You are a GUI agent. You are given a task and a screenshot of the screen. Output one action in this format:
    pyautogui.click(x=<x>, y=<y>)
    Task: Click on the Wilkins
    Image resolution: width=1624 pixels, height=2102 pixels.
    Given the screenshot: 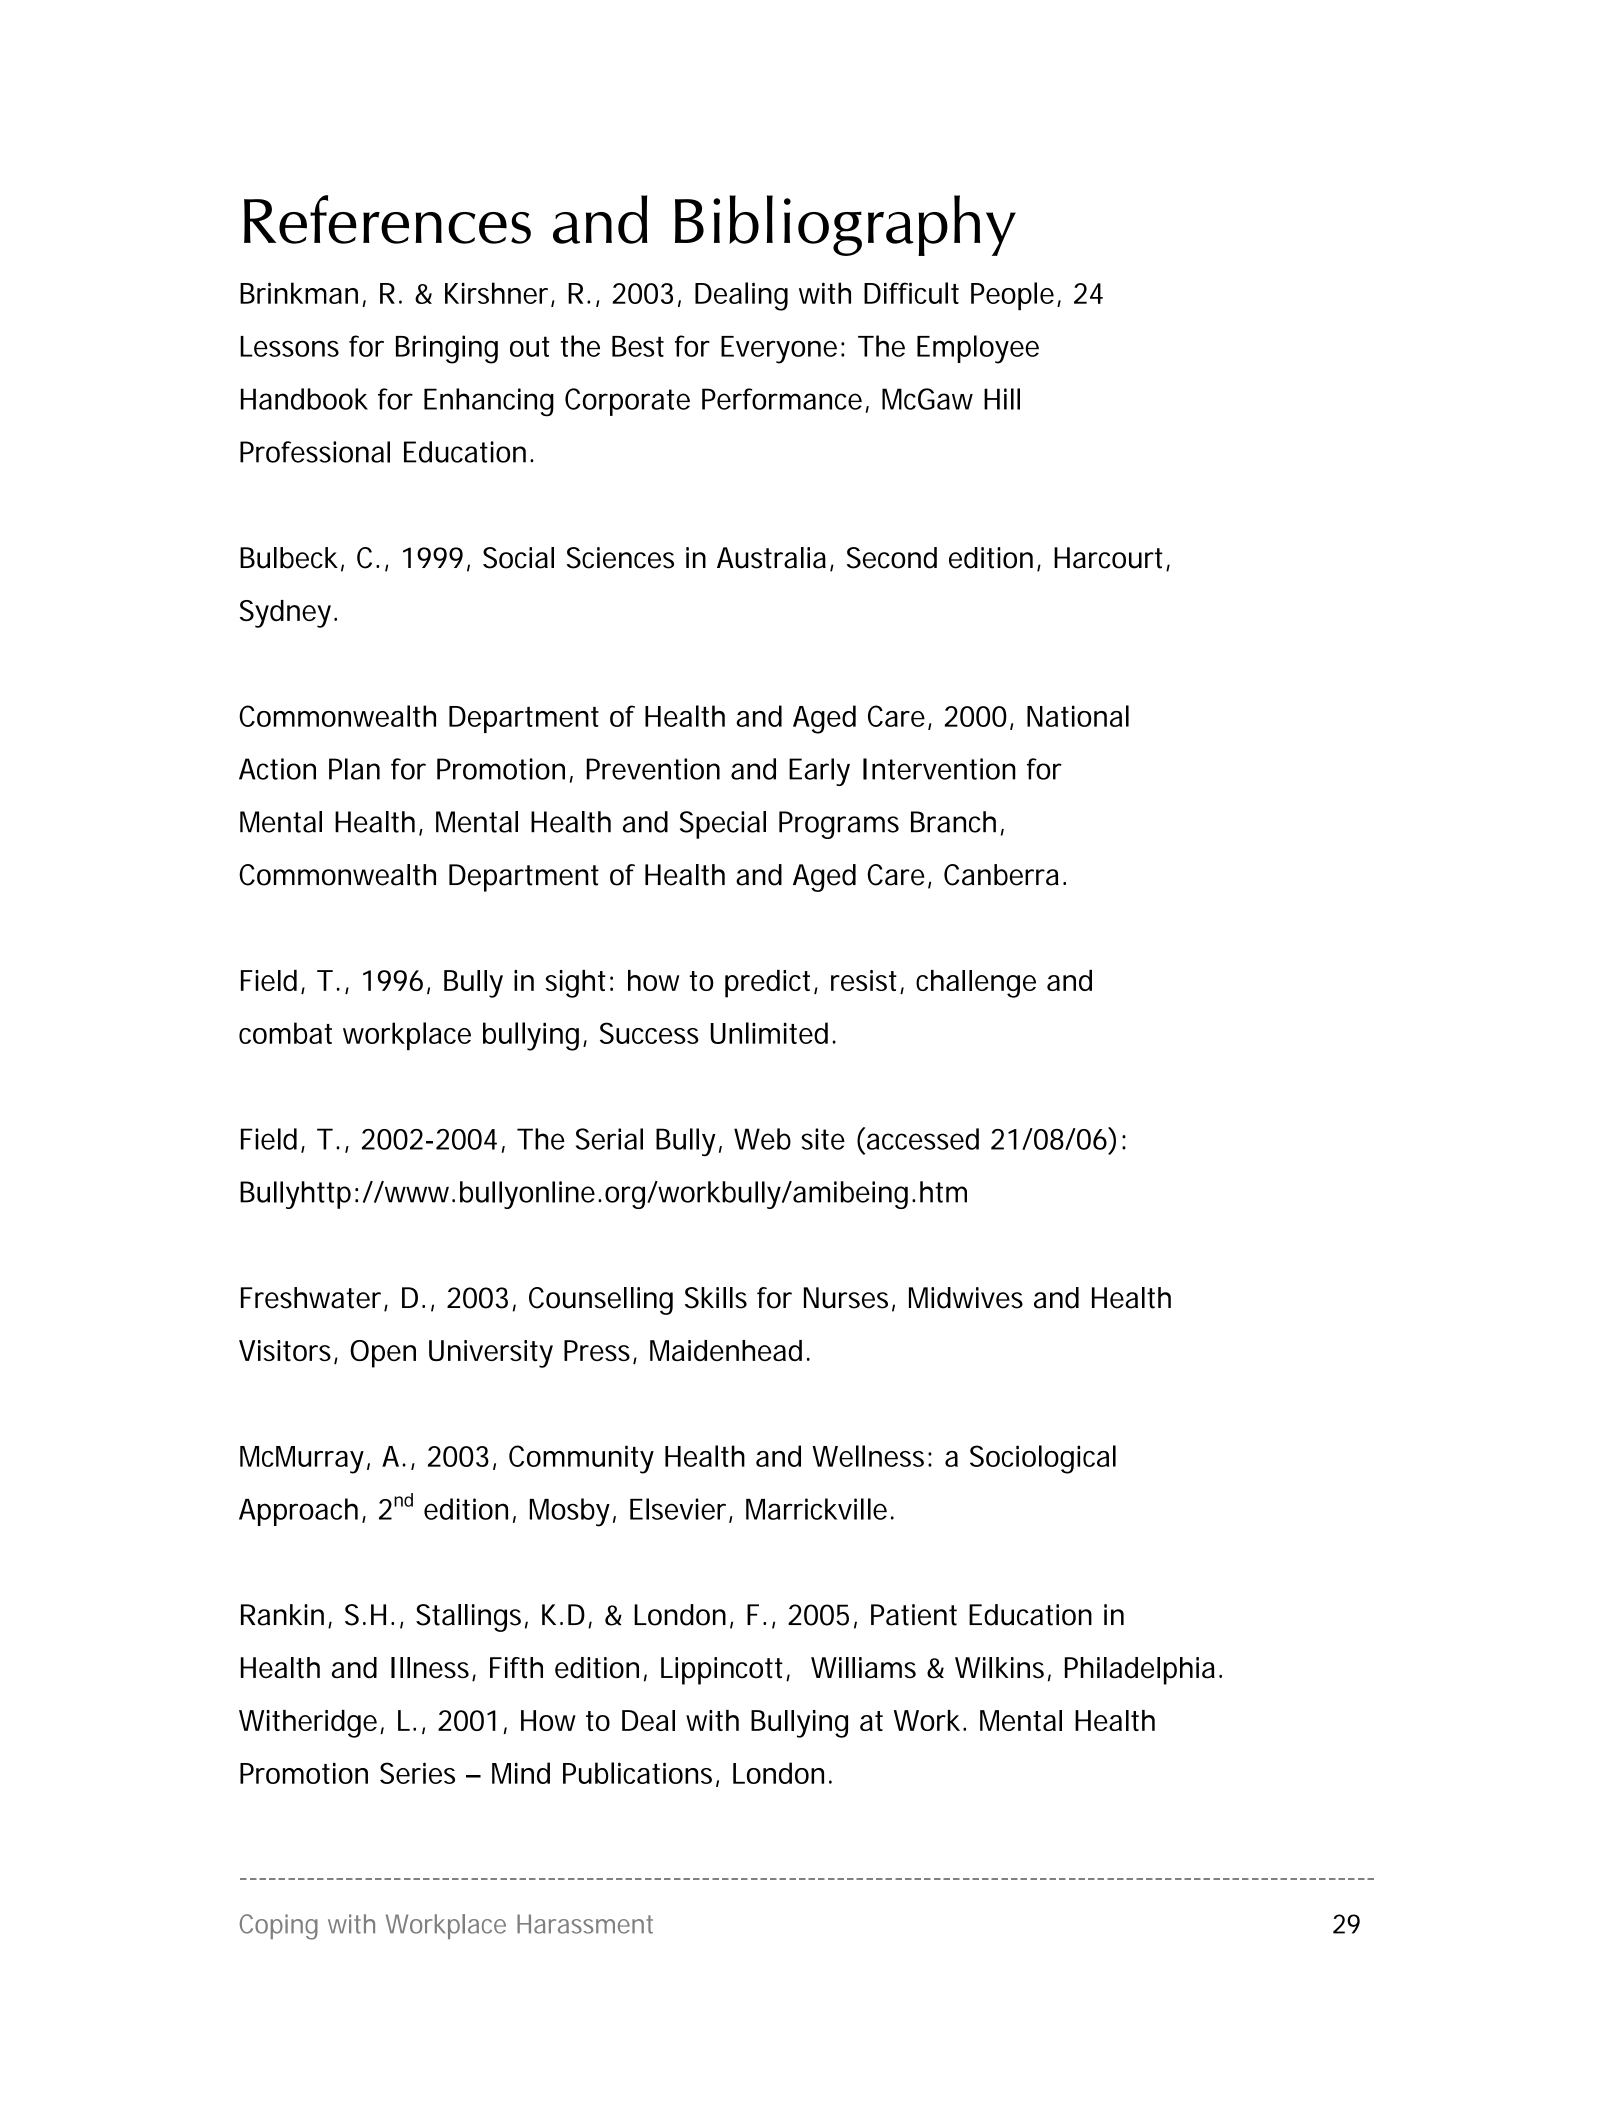 What is the action you would take?
    pyautogui.click(x=999, y=1668)
